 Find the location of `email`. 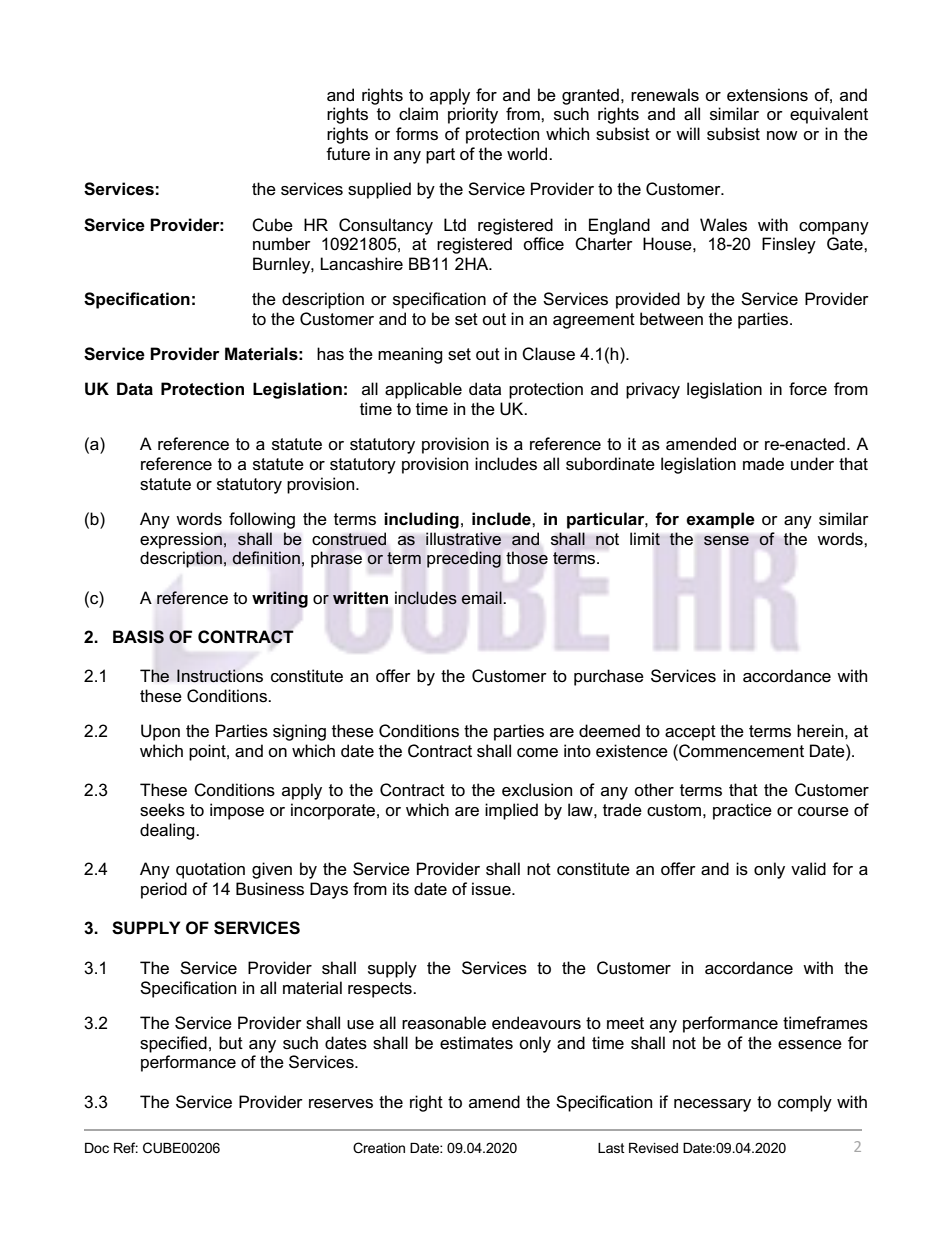

email is located at coordinates (482, 597).
